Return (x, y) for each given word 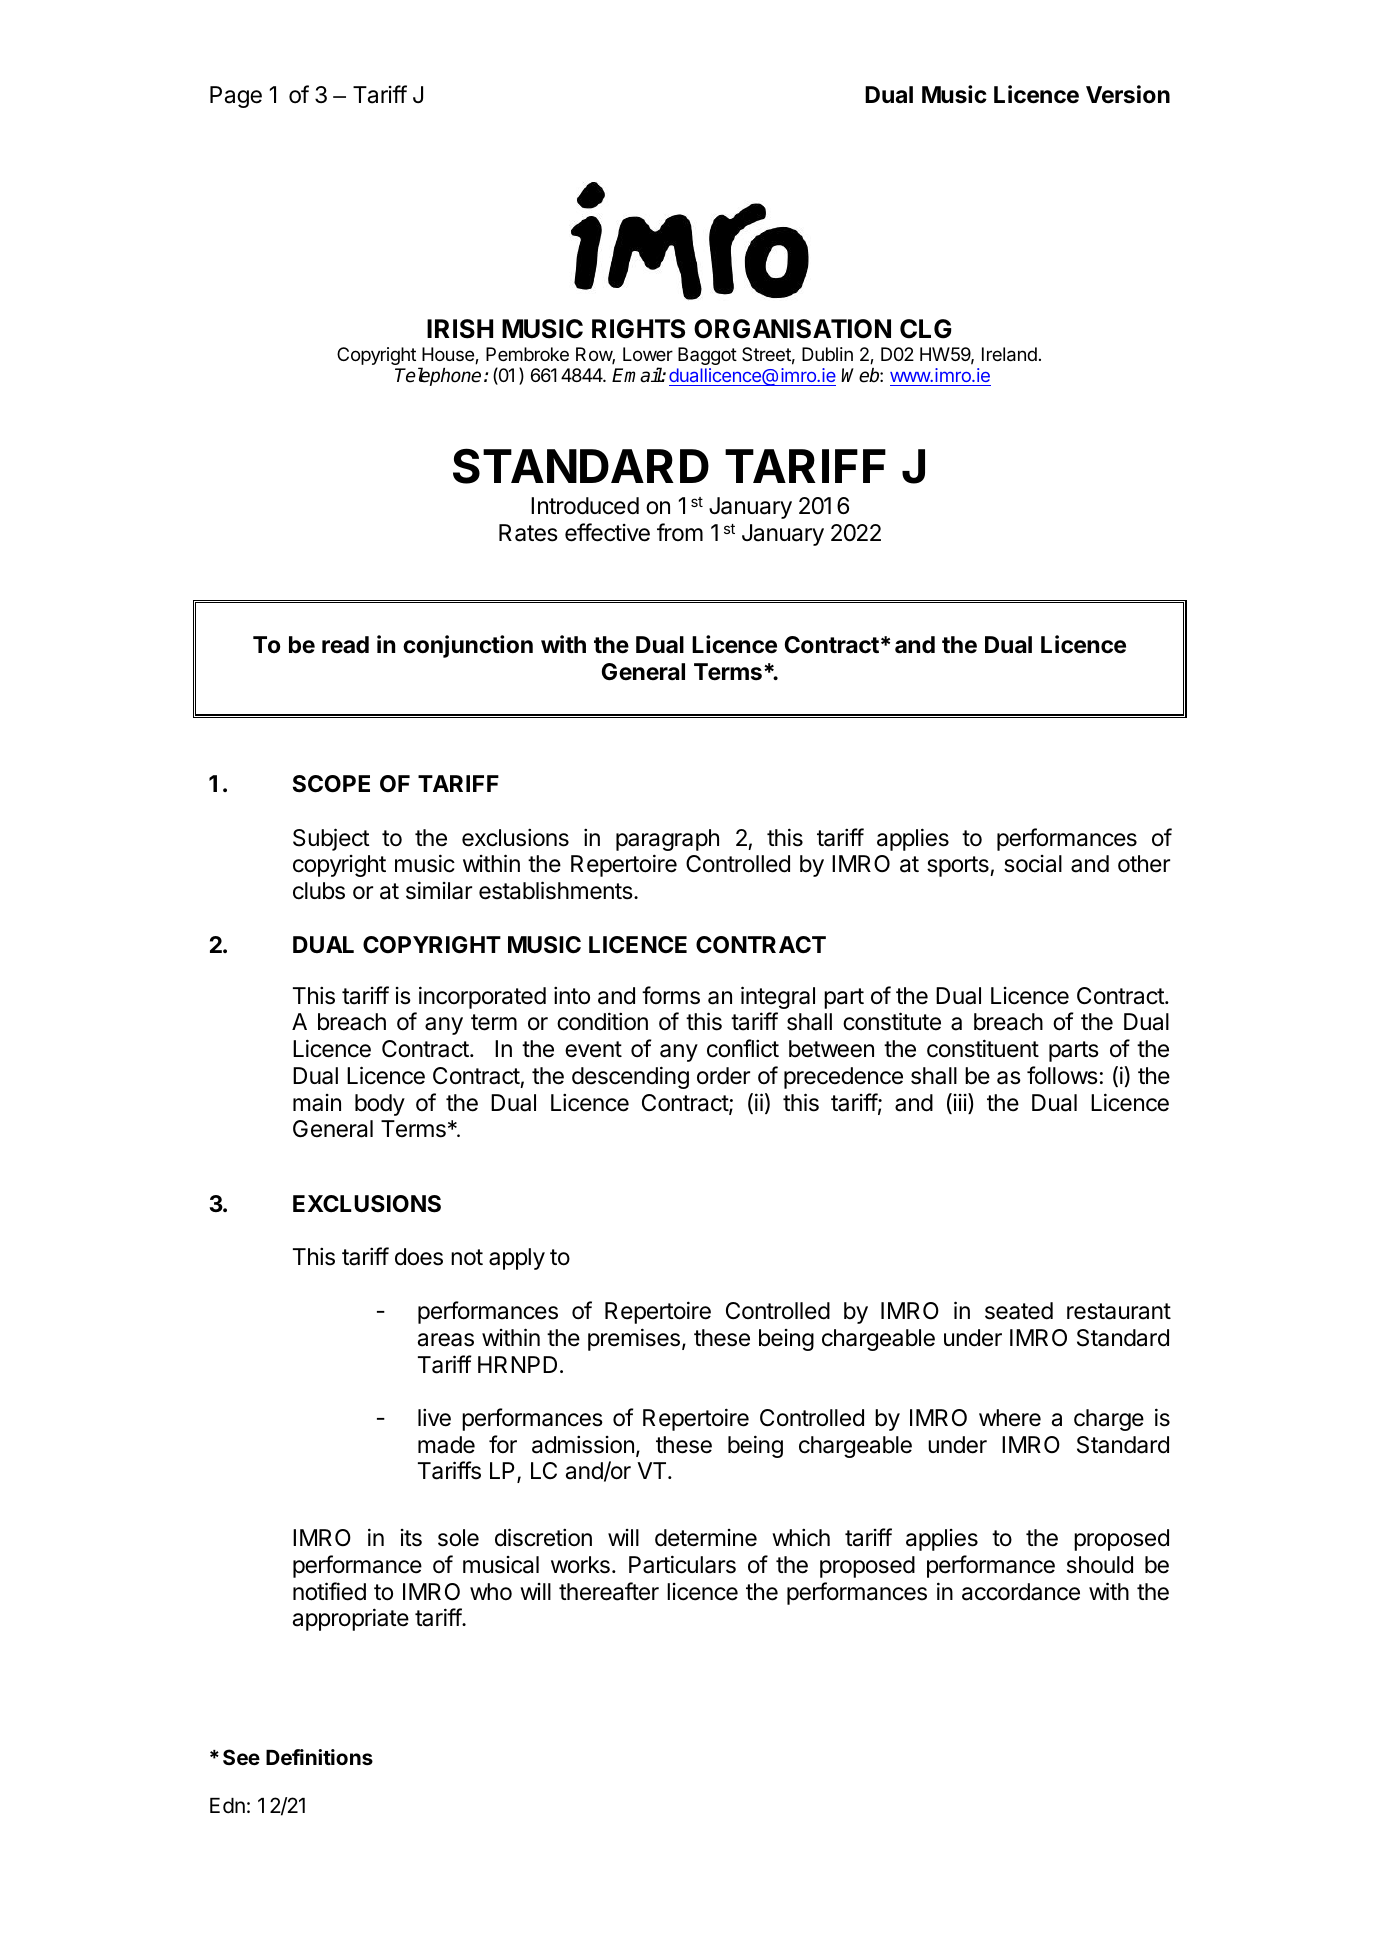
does (419, 1257)
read (345, 645)
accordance (1021, 1592)
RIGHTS (638, 329)
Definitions (319, 1757)
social (1033, 864)
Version (1128, 94)
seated (1019, 1311)
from (680, 532)
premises (634, 1339)
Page (236, 97)
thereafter (609, 1591)
